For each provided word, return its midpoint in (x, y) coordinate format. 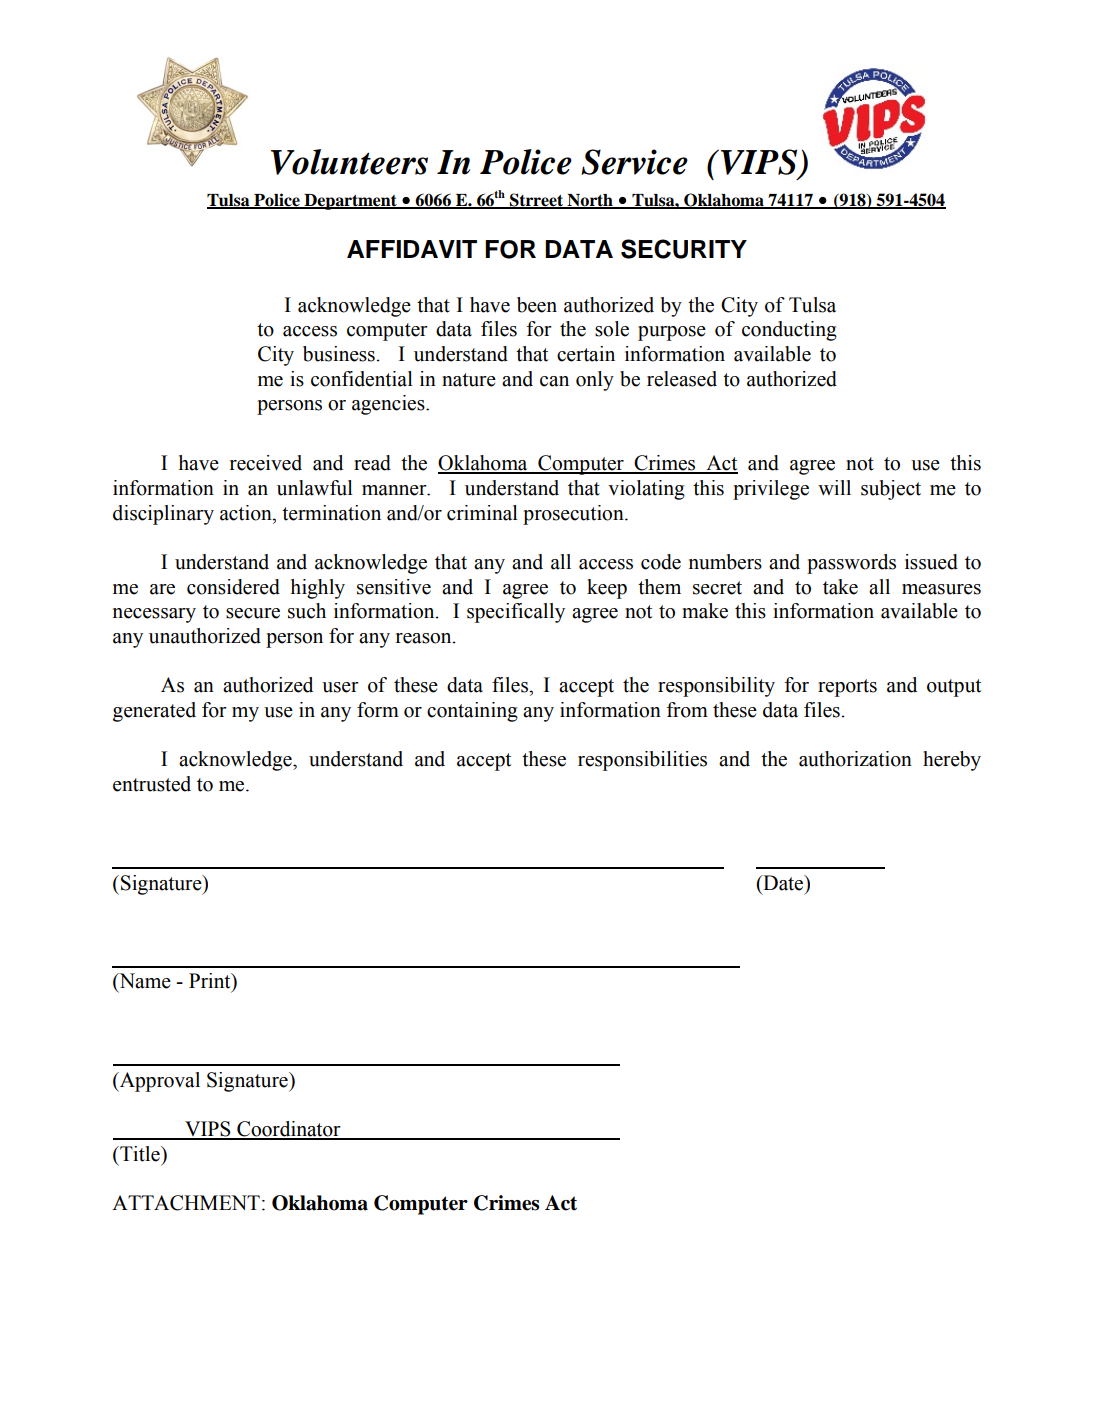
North (590, 201)
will (834, 487)
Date (783, 883)
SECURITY (684, 249)
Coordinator (289, 1130)
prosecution (574, 515)
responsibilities (642, 761)
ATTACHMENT (186, 1203)
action (247, 513)
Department (350, 202)
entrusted (152, 784)
